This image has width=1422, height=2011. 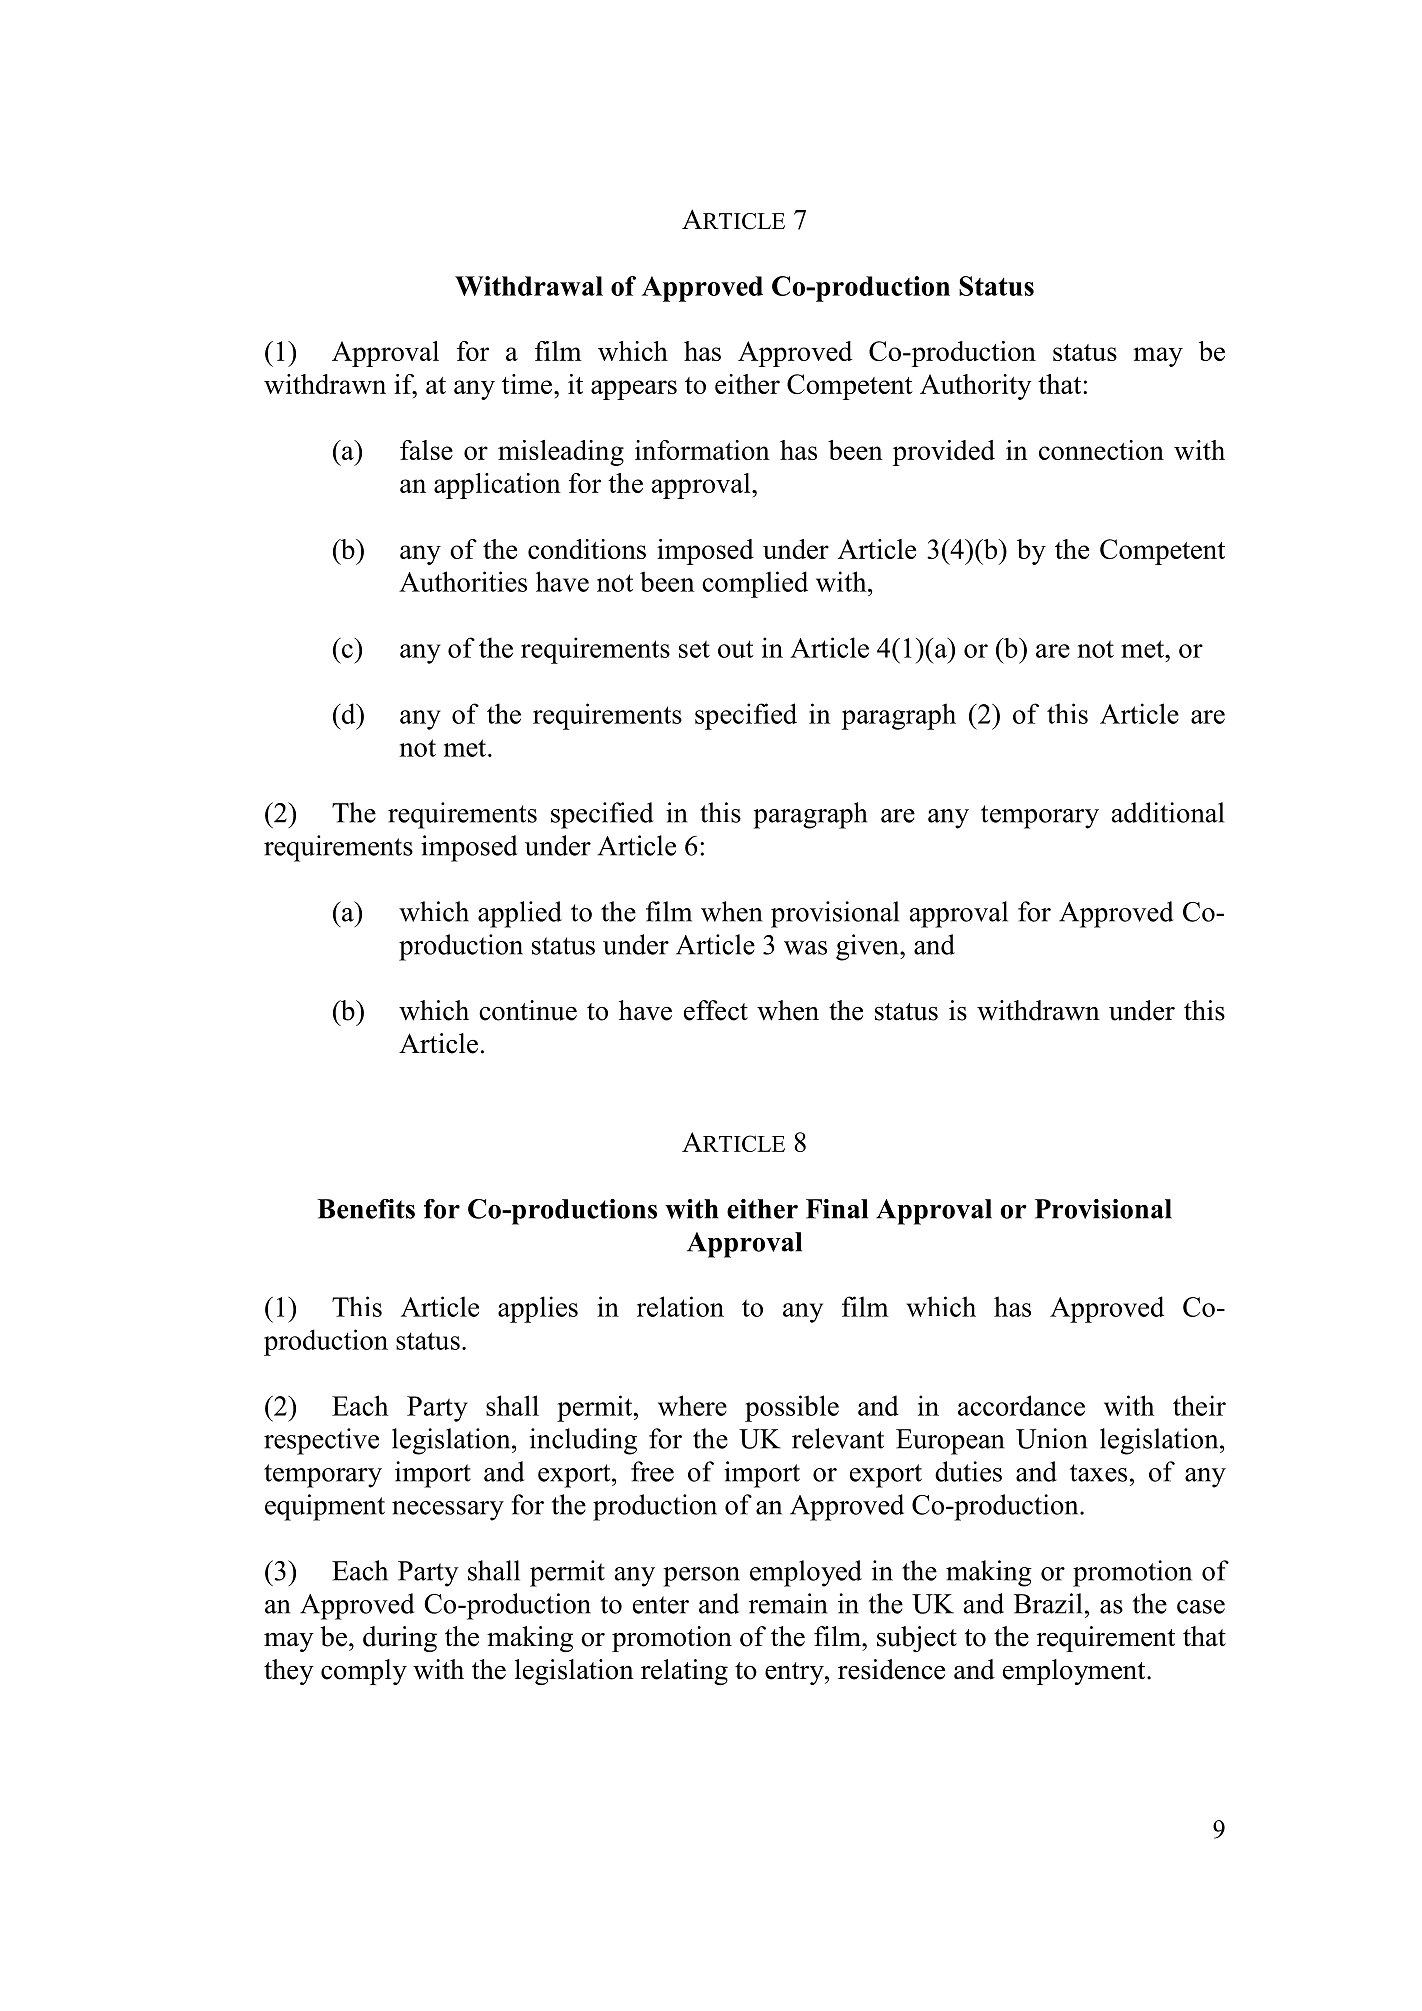 I want to click on information, so click(x=702, y=450).
